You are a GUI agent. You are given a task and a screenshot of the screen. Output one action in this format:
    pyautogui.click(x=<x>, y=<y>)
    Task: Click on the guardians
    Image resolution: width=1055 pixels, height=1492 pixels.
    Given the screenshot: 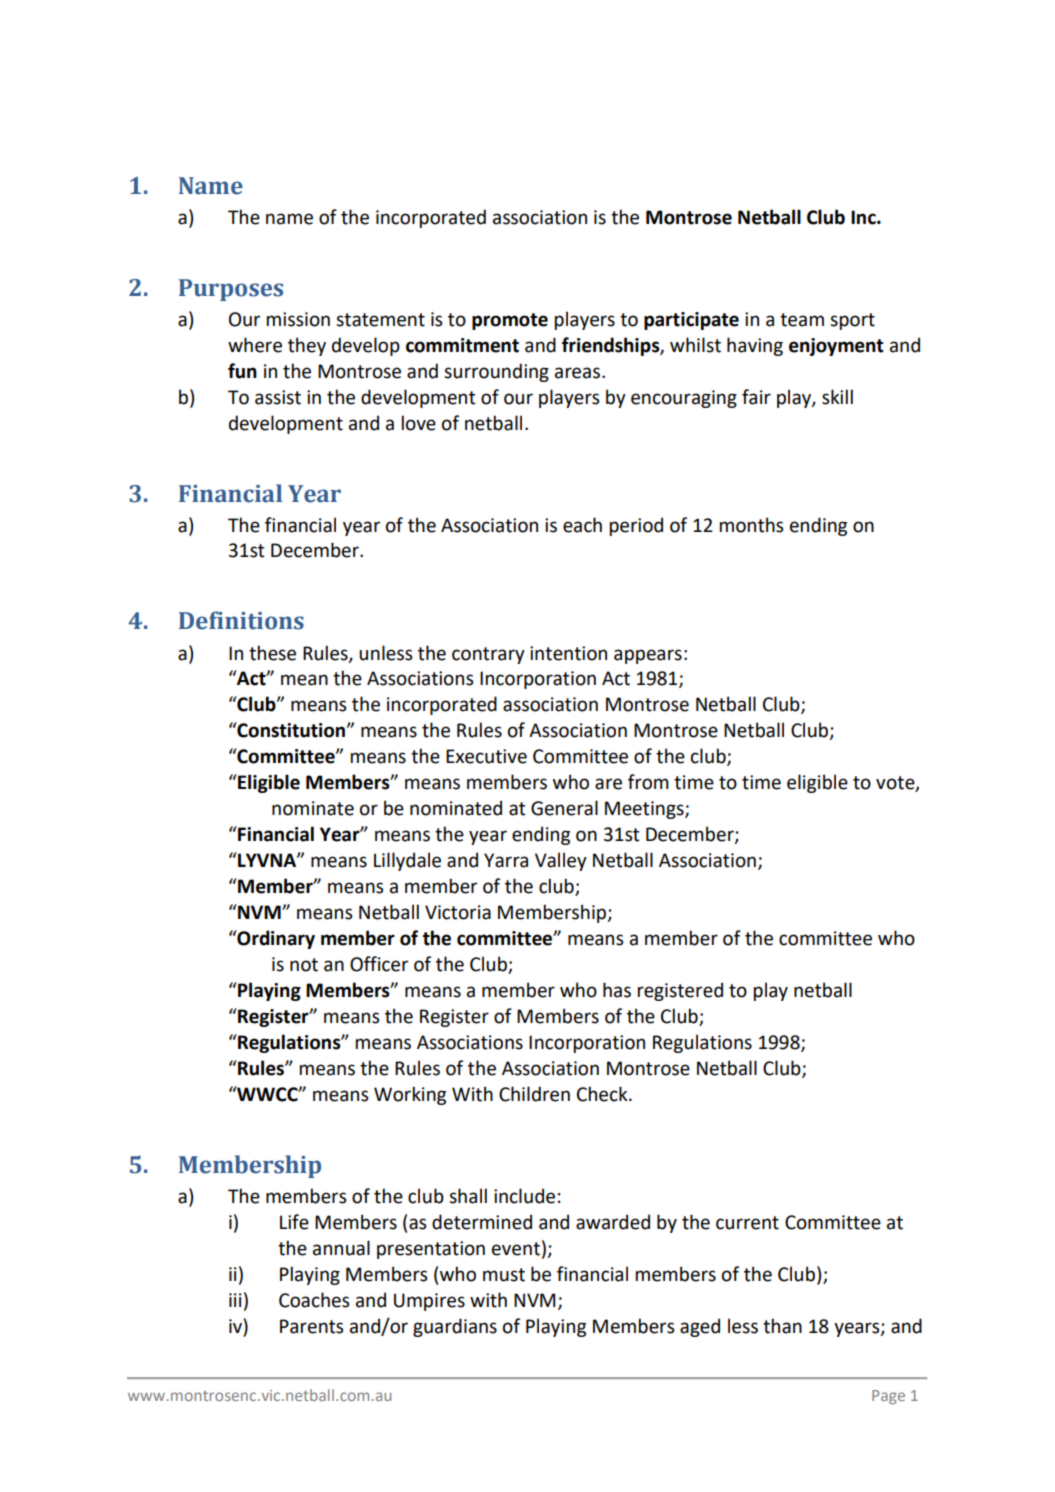 What is the action you would take?
    pyautogui.click(x=455, y=1327)
